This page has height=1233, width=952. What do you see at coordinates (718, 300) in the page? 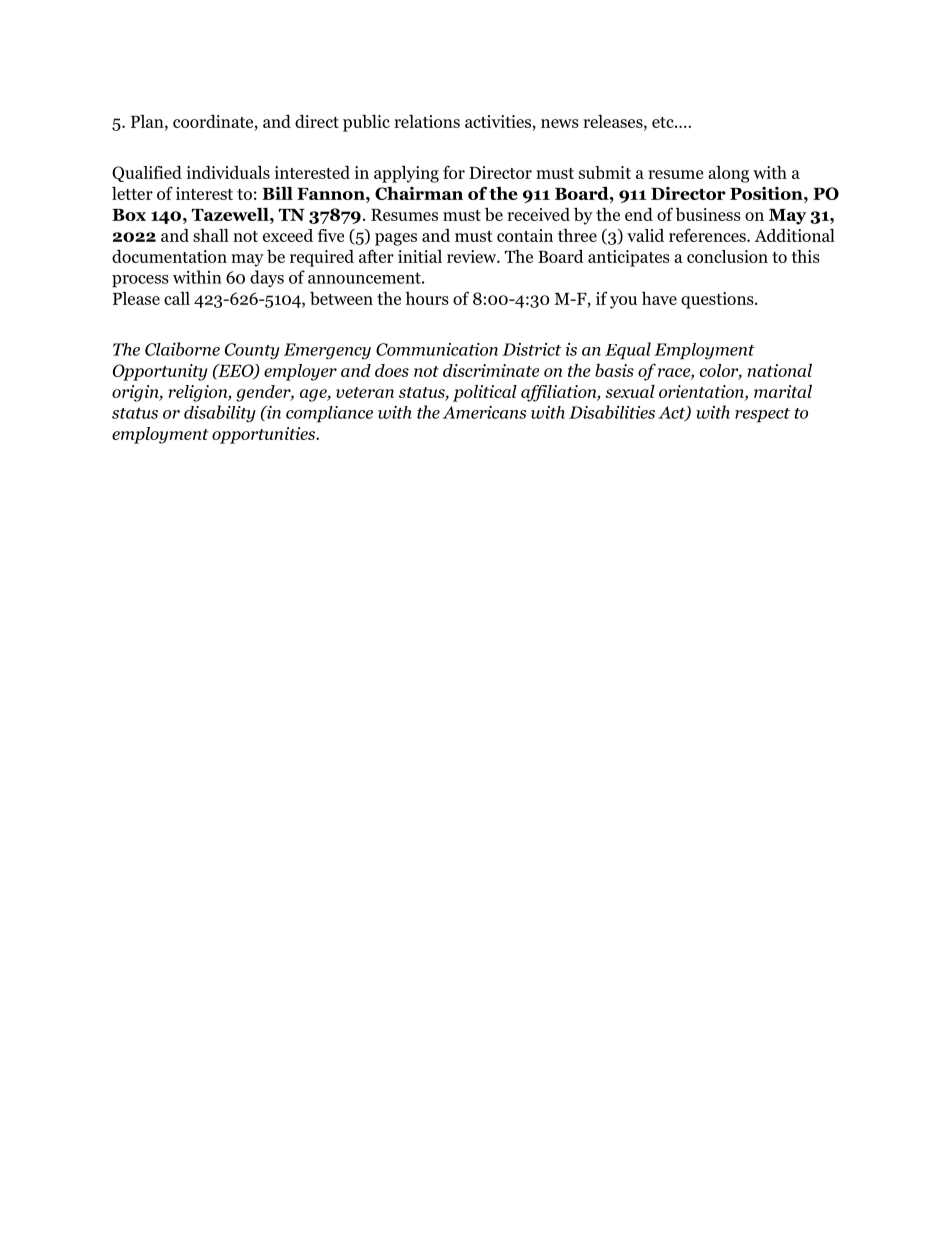
I see `questions` at bounding box center [718, 300].
